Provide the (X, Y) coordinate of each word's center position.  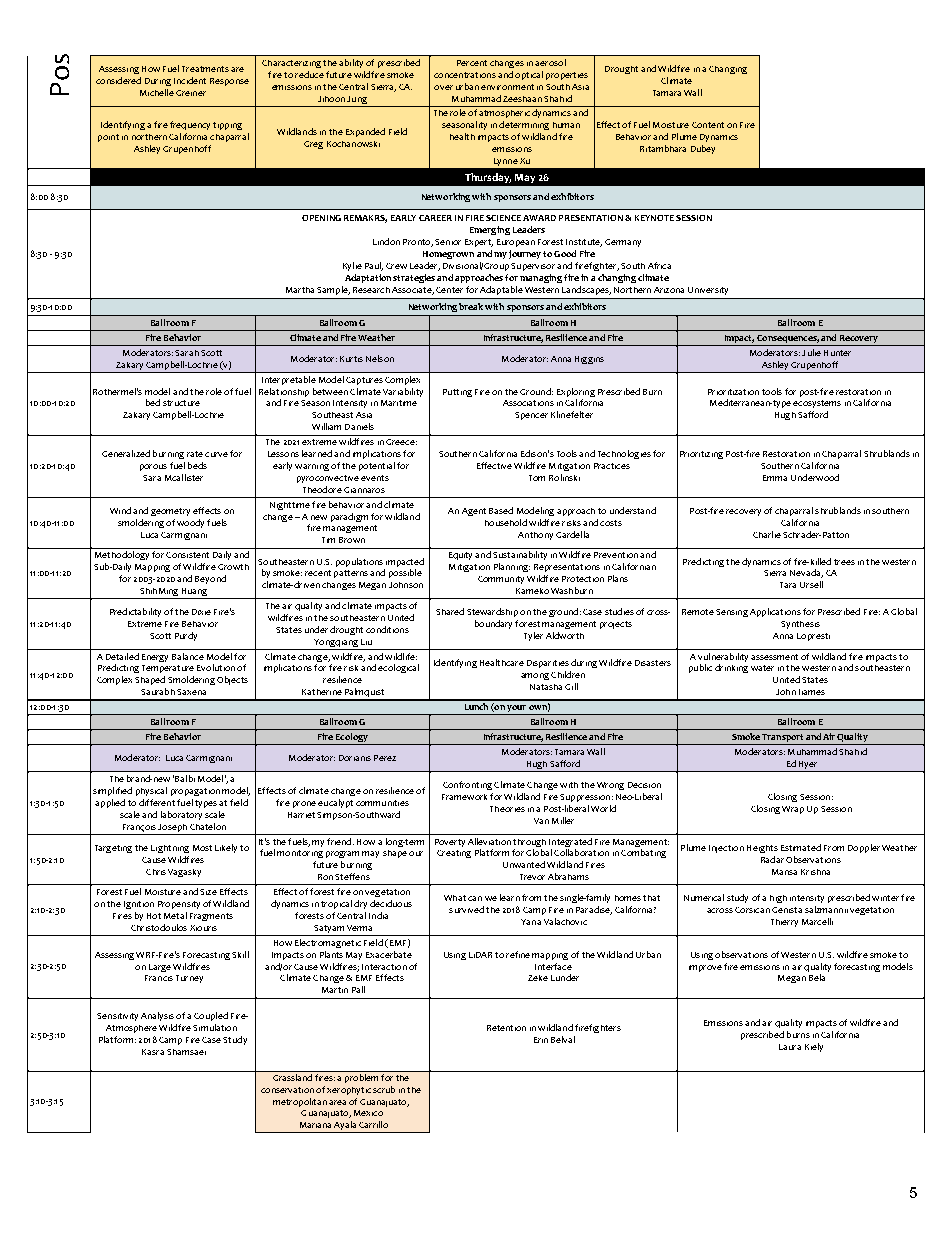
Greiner (191, 93)
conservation (287, 1090)
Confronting (467, 785)
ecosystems (817, 404)
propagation (195, 792)
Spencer (531, 416)
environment (507, 87)
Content (708, 125)
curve (216, 454)
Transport (783, 739)
